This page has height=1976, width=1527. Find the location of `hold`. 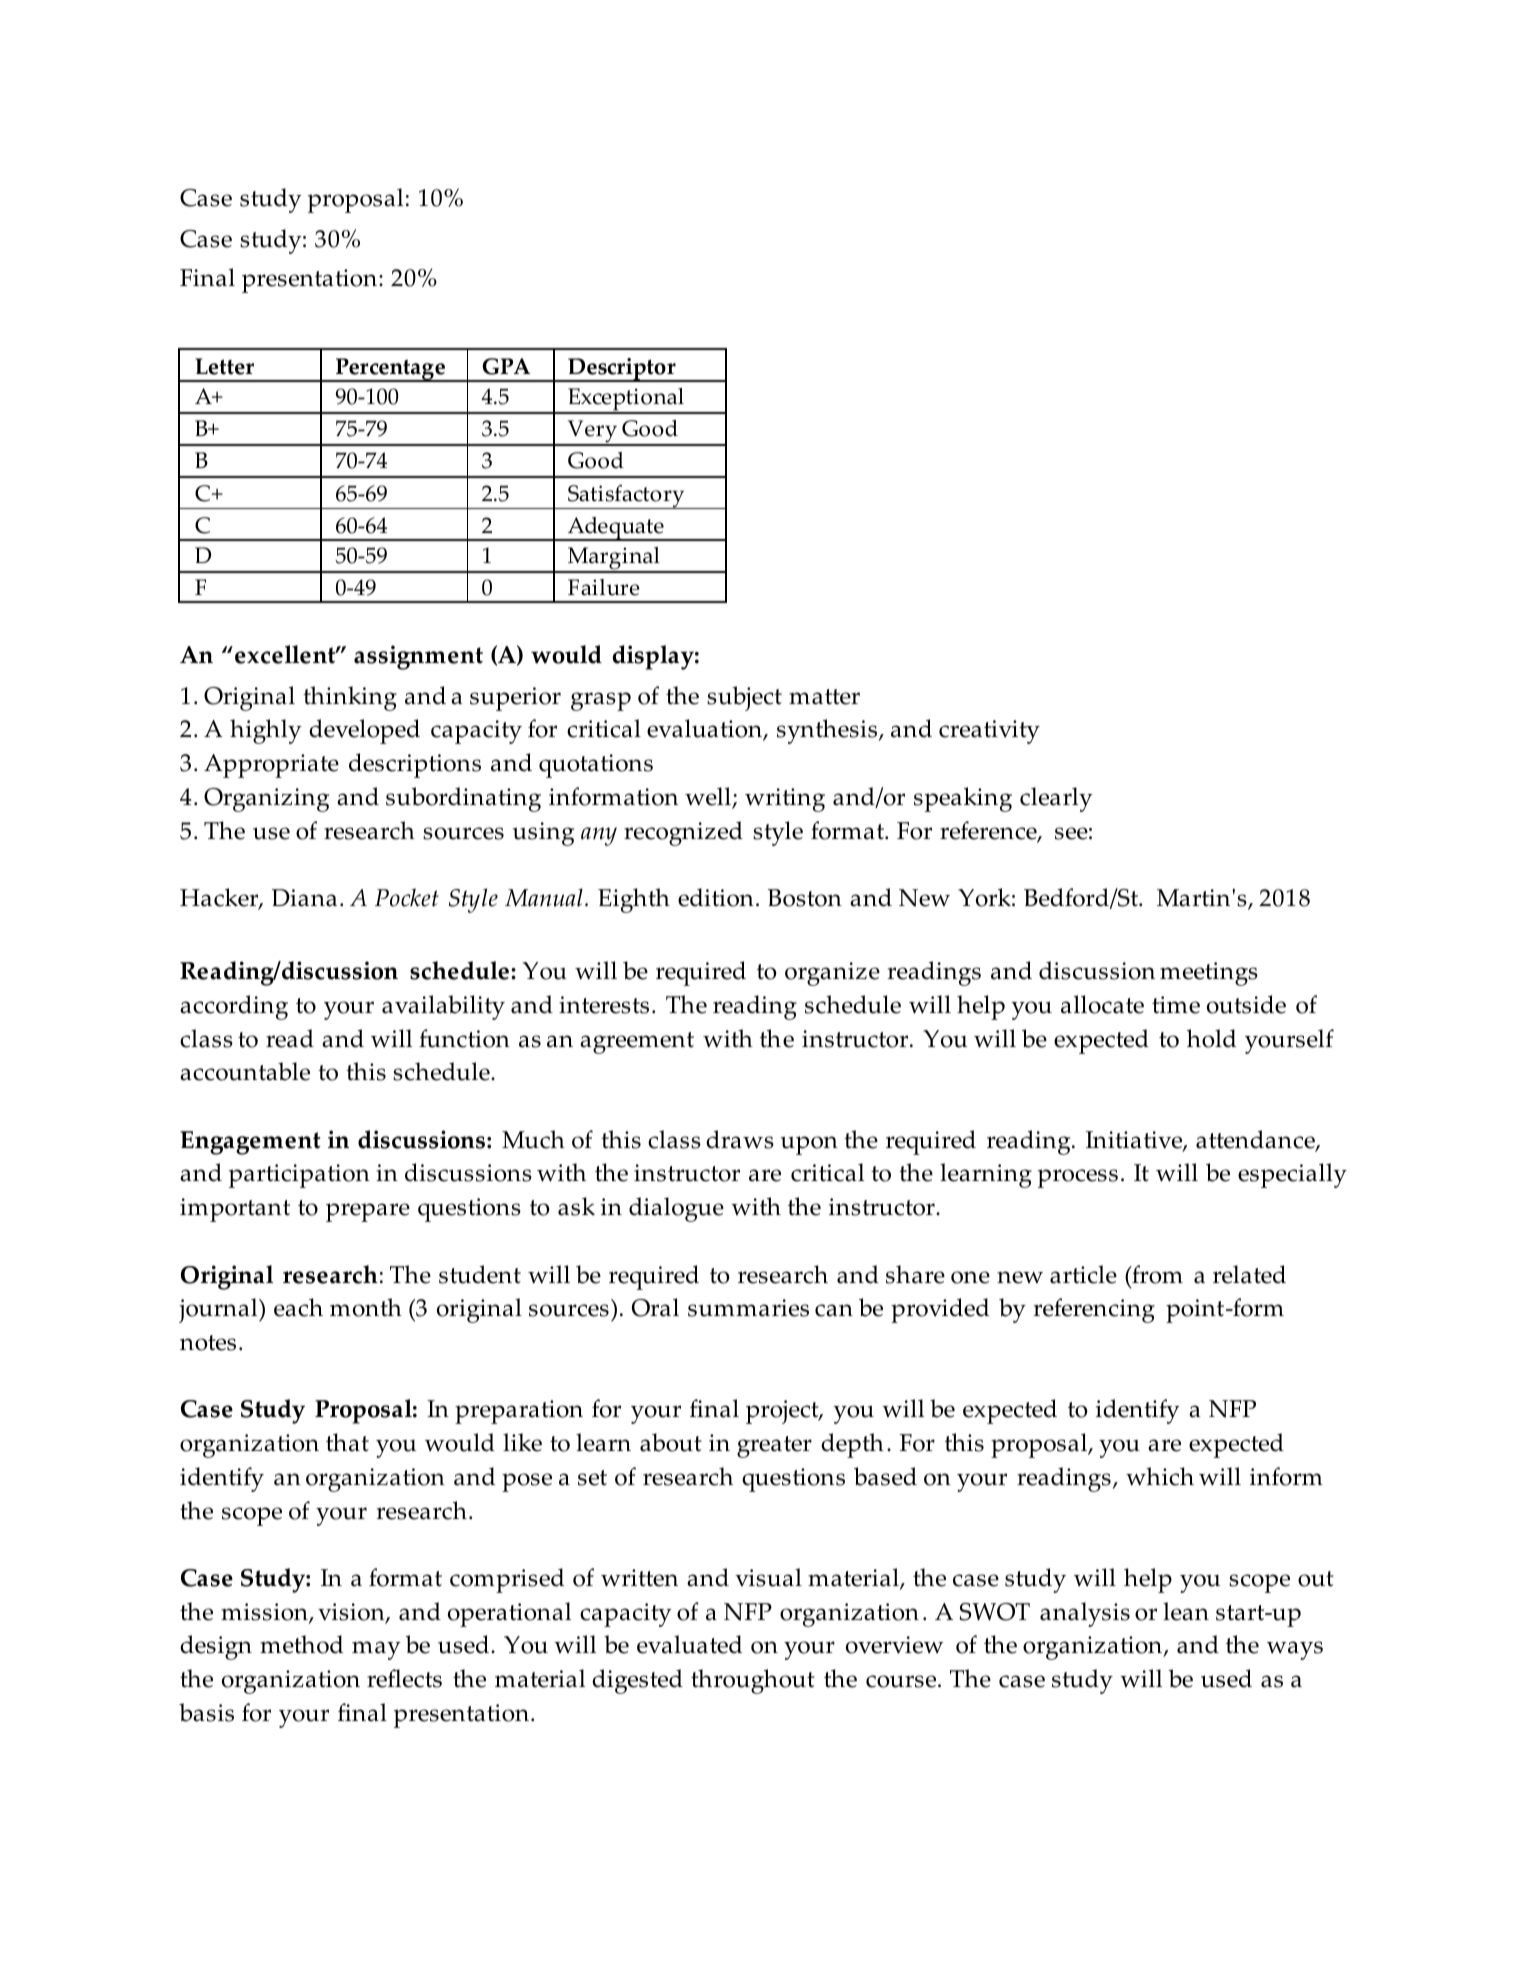

hold is located at coordinates (1211, 1038).
